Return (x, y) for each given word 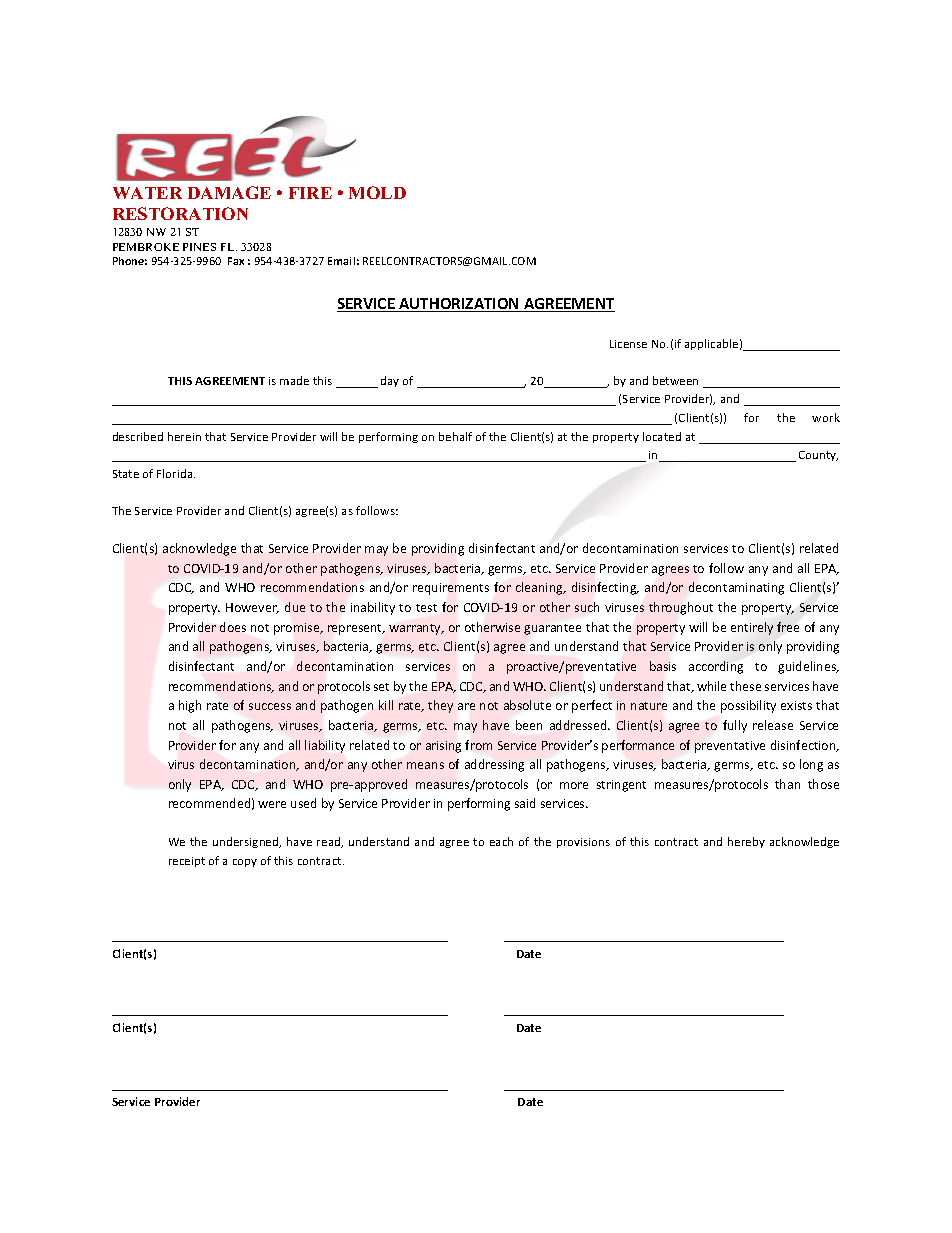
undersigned (247, 842)
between (675, 380)
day (390, 381)
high (190, 706)
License (628, 344)
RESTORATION (180, 213)
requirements (451, 589)
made (294, 380)
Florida (176, 473)
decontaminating (736, 588)
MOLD (377, 192)
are (466, 706)
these (745, 686)
